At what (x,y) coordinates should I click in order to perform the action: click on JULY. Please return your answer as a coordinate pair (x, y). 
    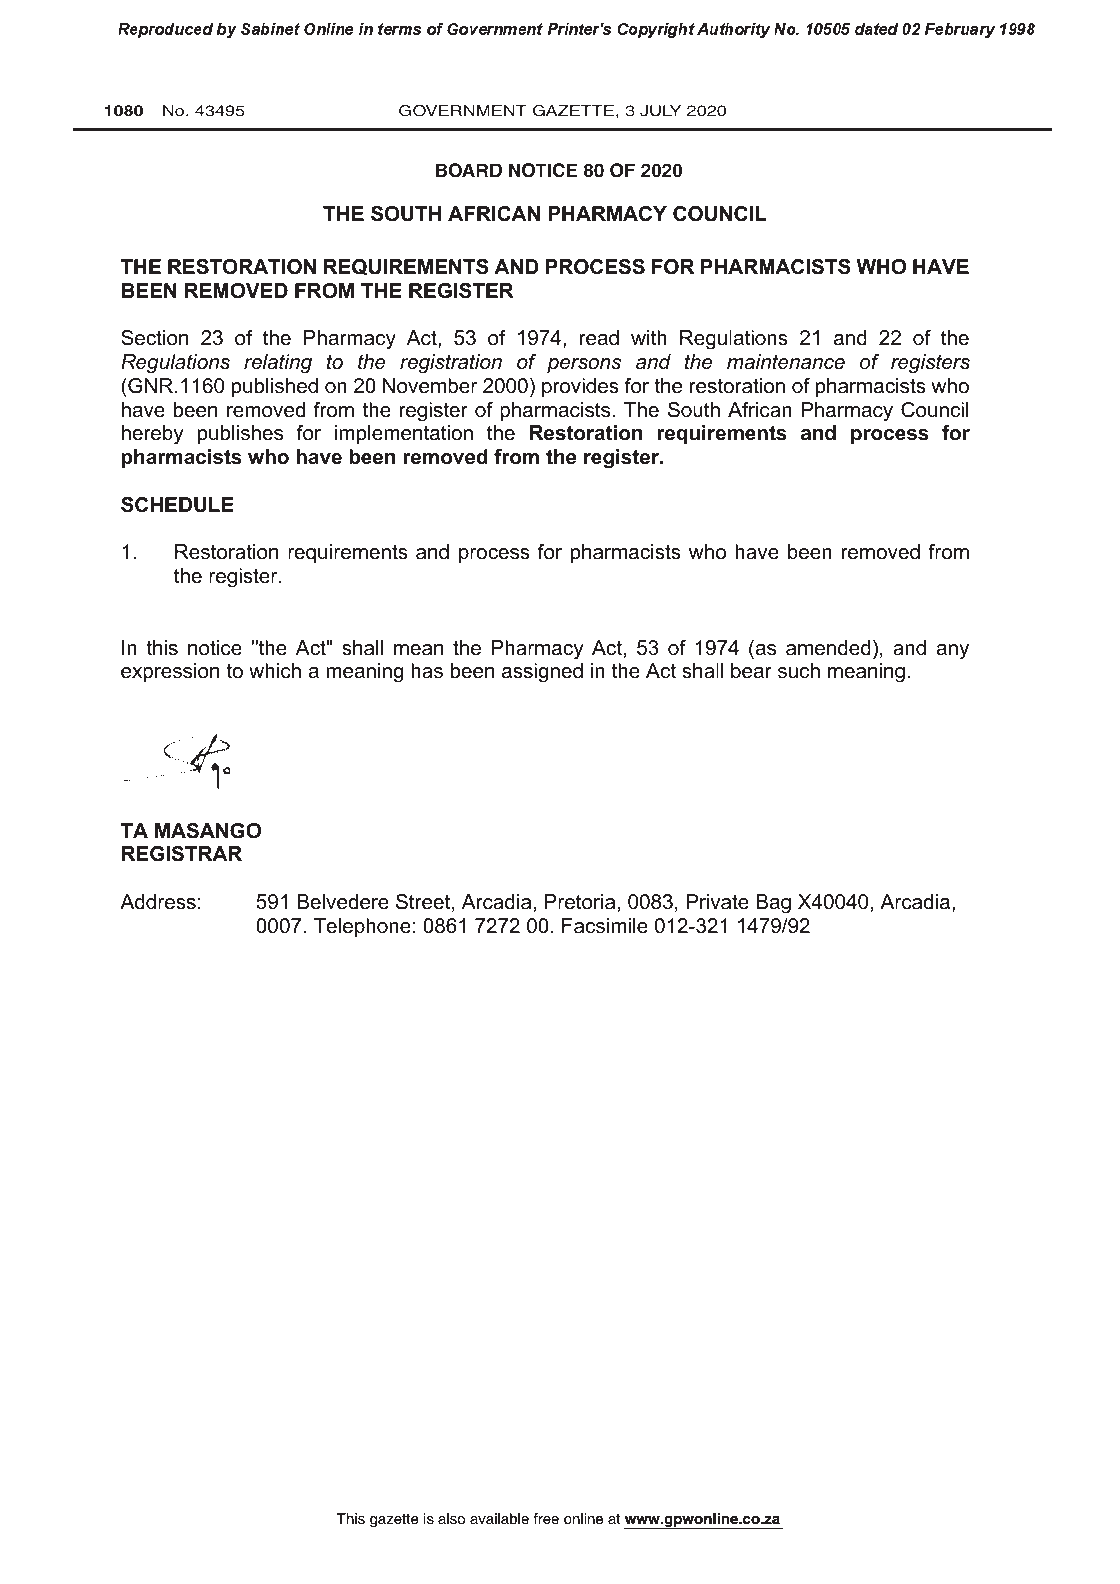
    Looking at the image, I should click on (660, 111).
